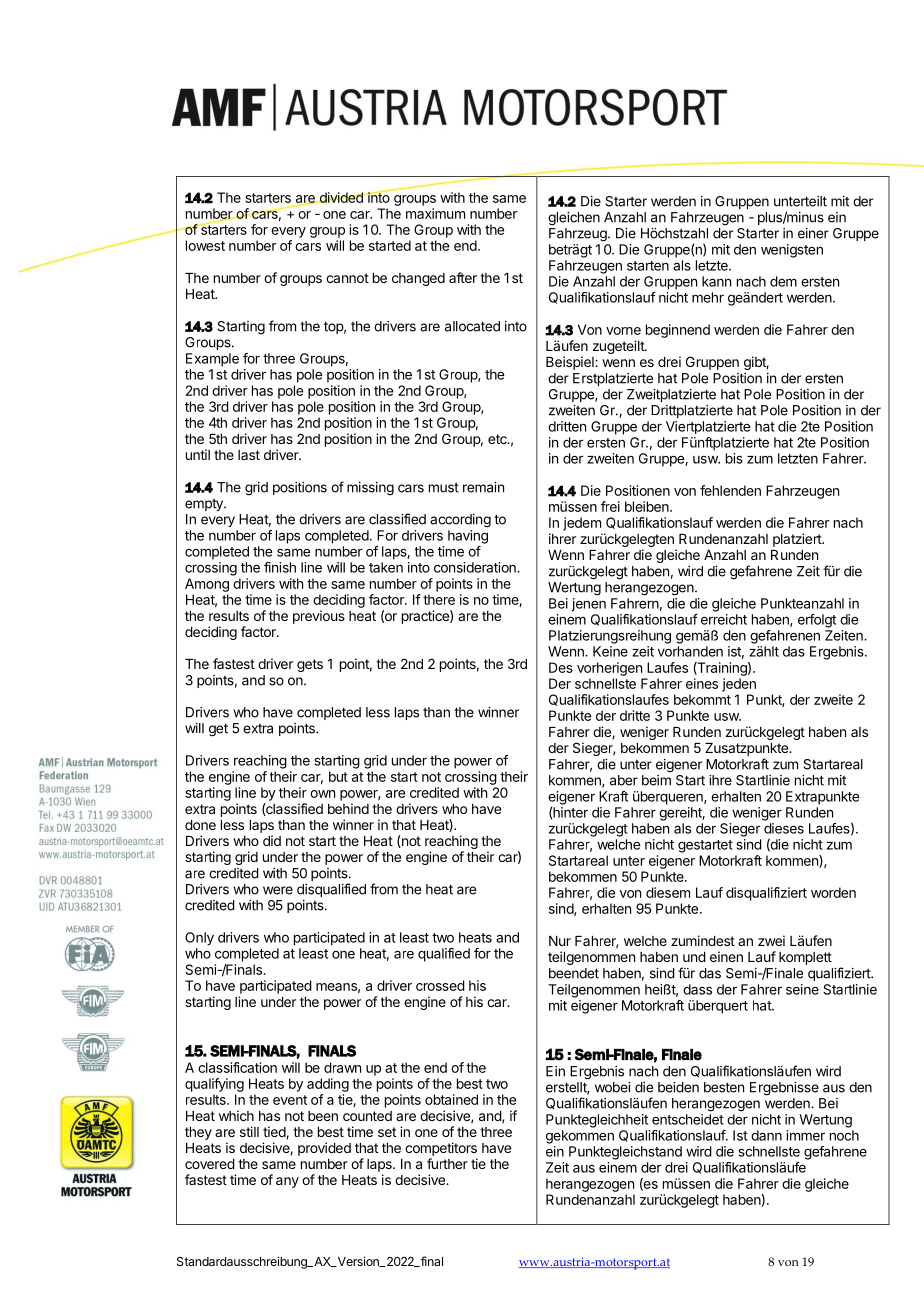 The height and width of the screenshot is (1308, 924). What do you see at coordinates (435, 213) in the screenshot?
I see `maximum` at bounding box center [435, 213].
